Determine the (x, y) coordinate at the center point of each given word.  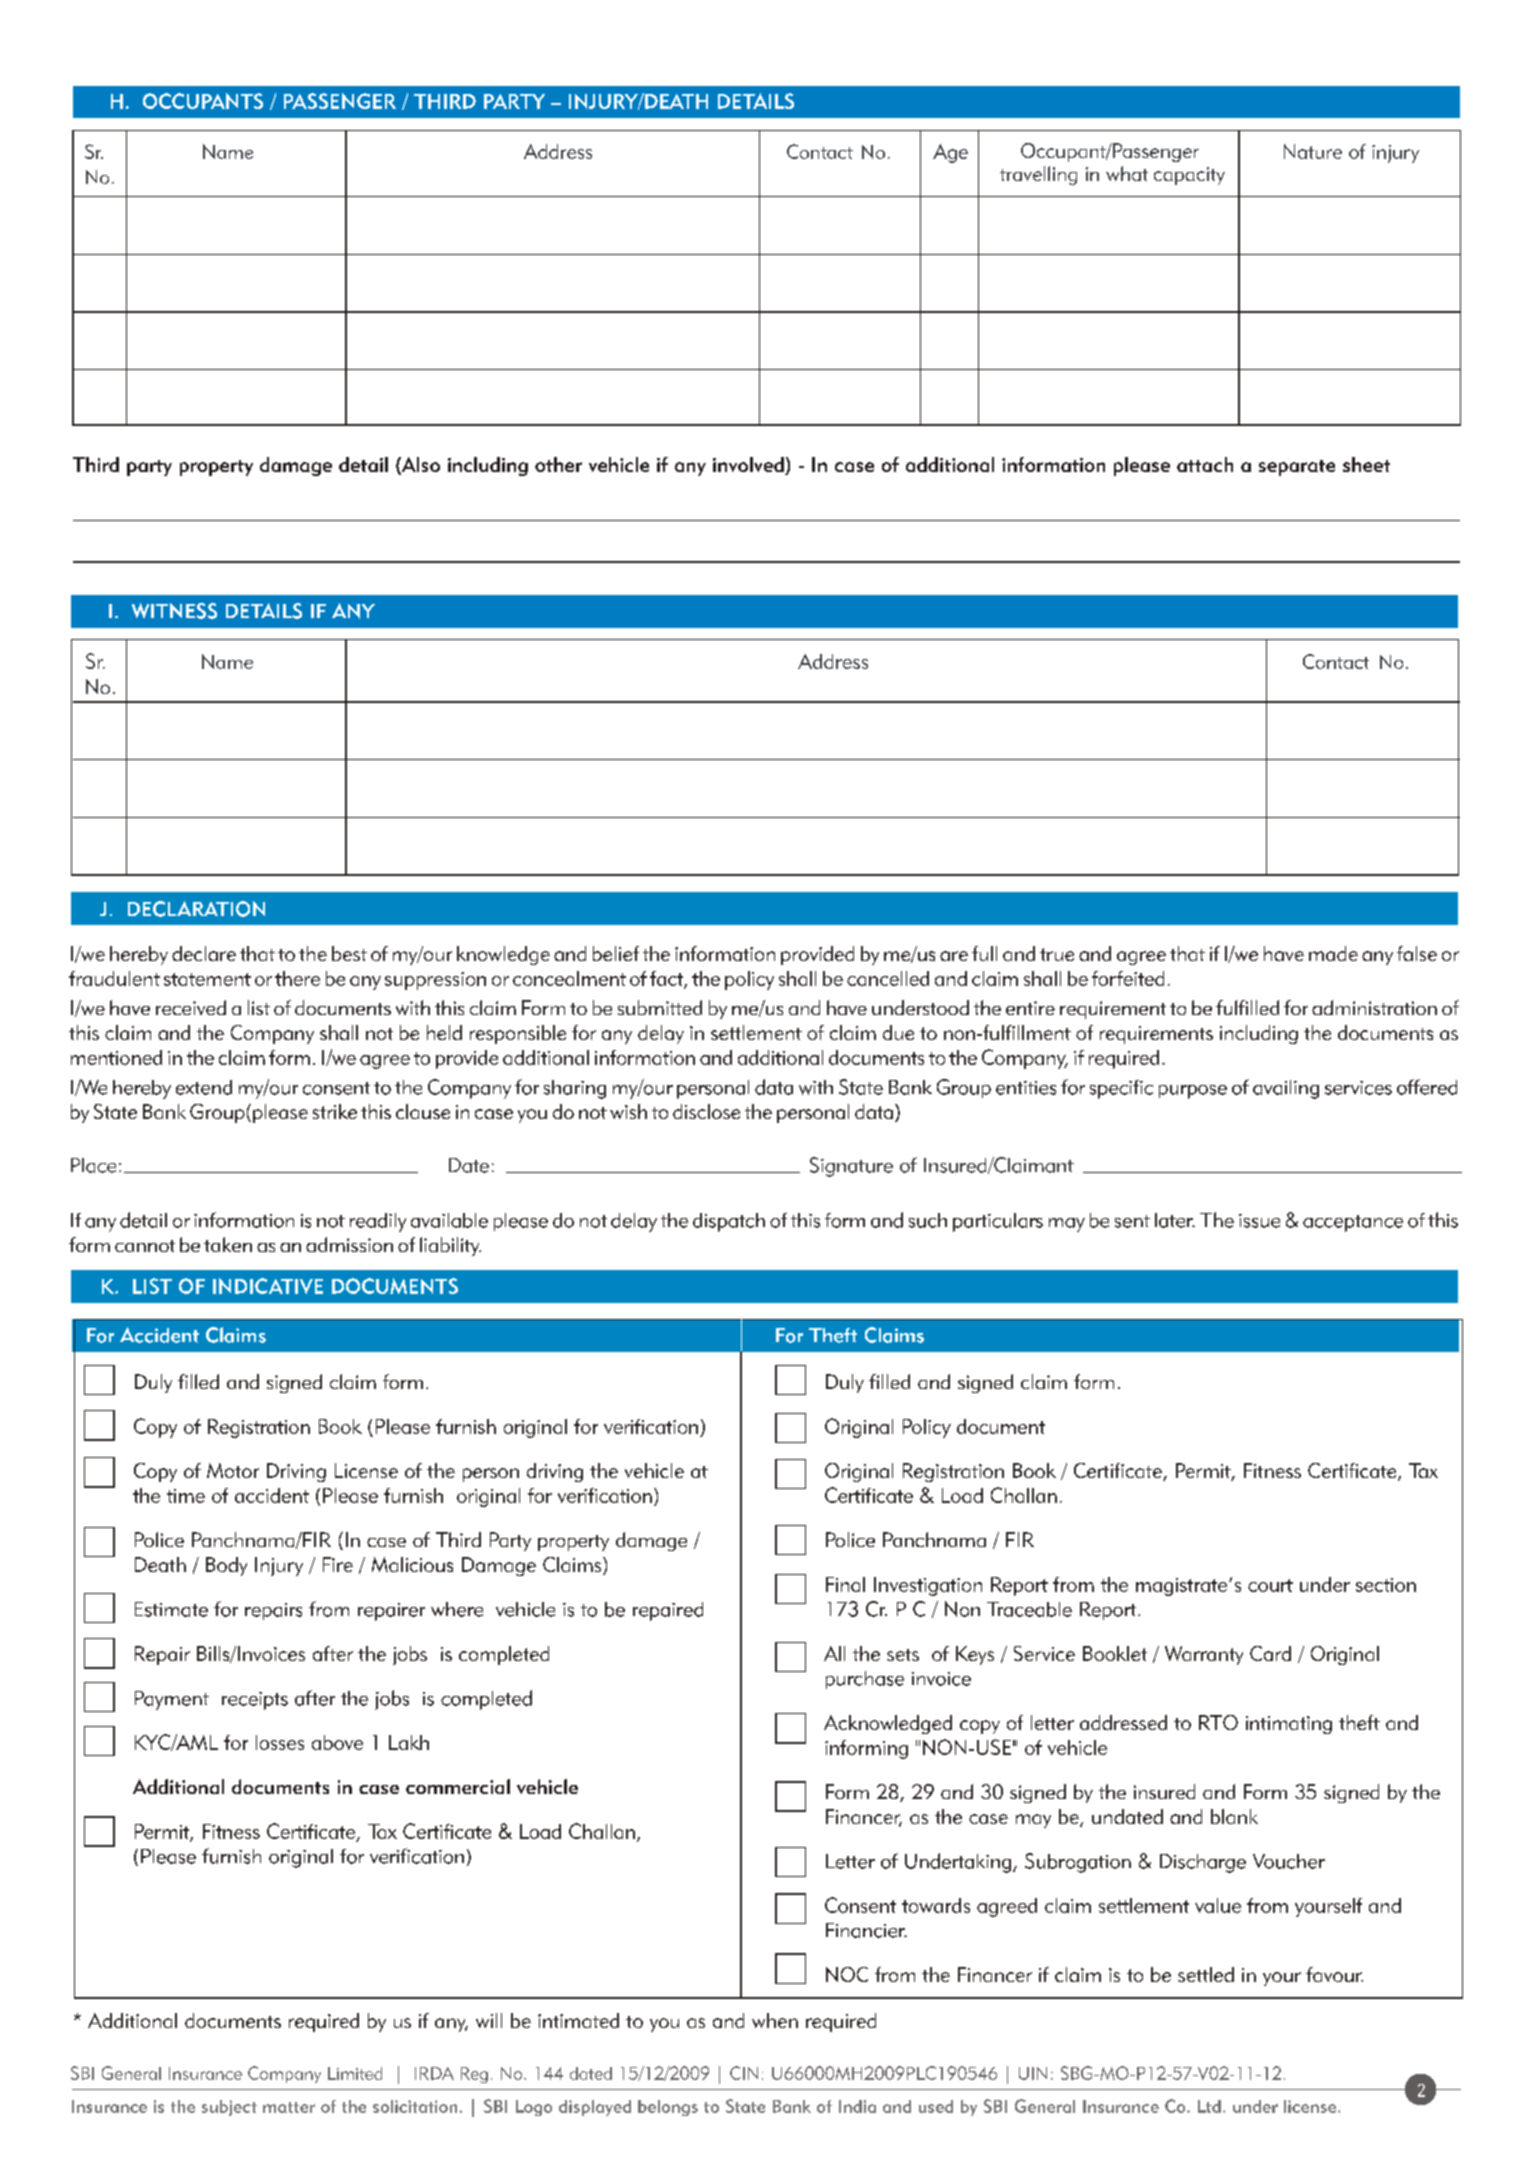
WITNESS (174, 611)
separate (1297, 468)
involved (749, 466)
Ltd (1209, 2106)
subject (229, 2108)
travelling (1038, 175)
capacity (1189, 176)
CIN (744, 2073)
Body (226, 1566)
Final (845, 1584)
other (558, 464)
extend (204, 1087)
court (1270, 1585)
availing (1286, 1089)
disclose (706, 1111)
